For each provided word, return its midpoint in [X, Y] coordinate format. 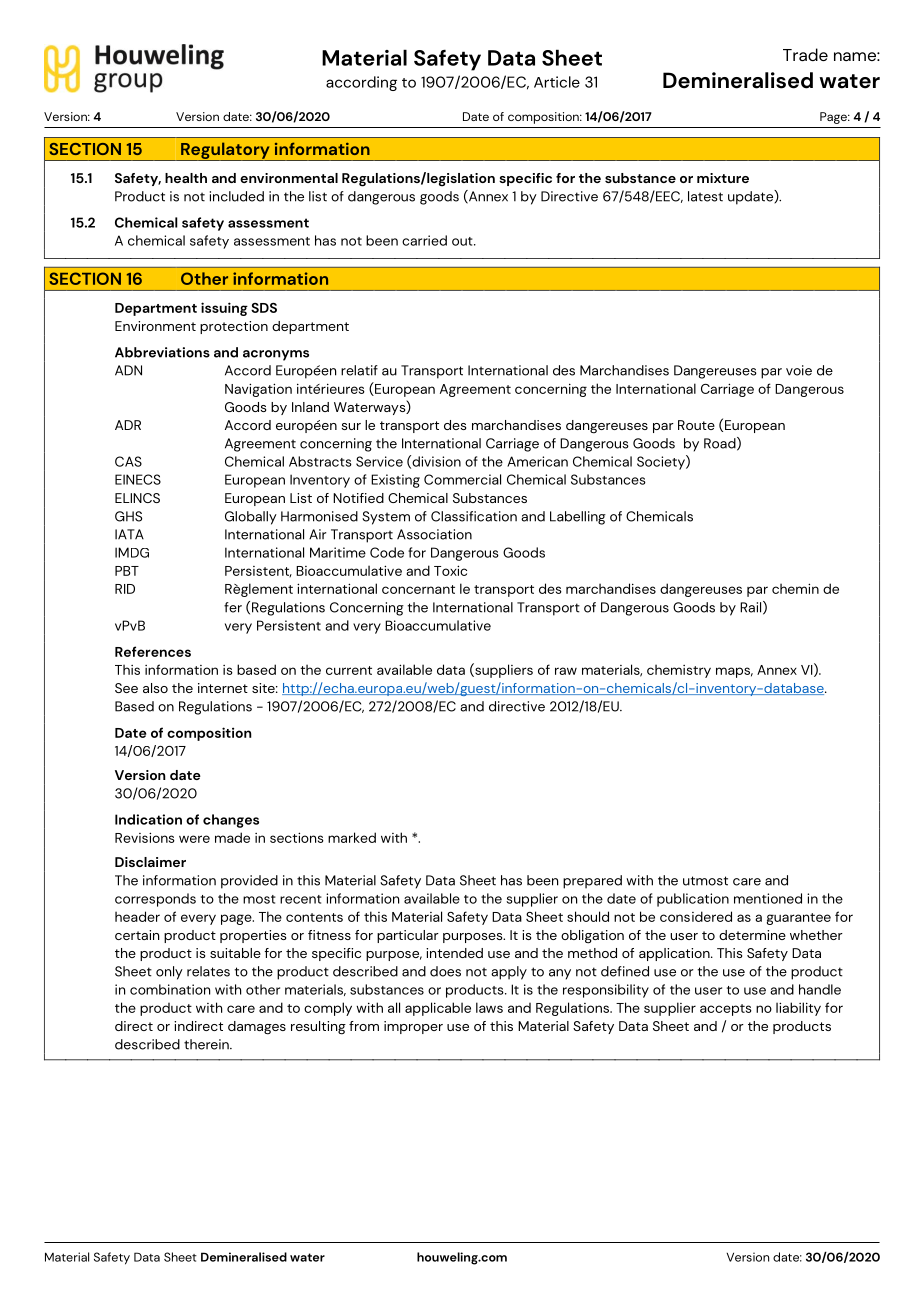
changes [231, 821]
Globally [251, 518]
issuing [224, 309]
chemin [795, 588]
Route [696, 425]
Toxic [450, 570]
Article [557, 82]
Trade [805, 54]
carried [424, 240]
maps [734, 672]
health [186, 178]
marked [352, 837]
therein [207, 1044]
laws [489, 1007]
